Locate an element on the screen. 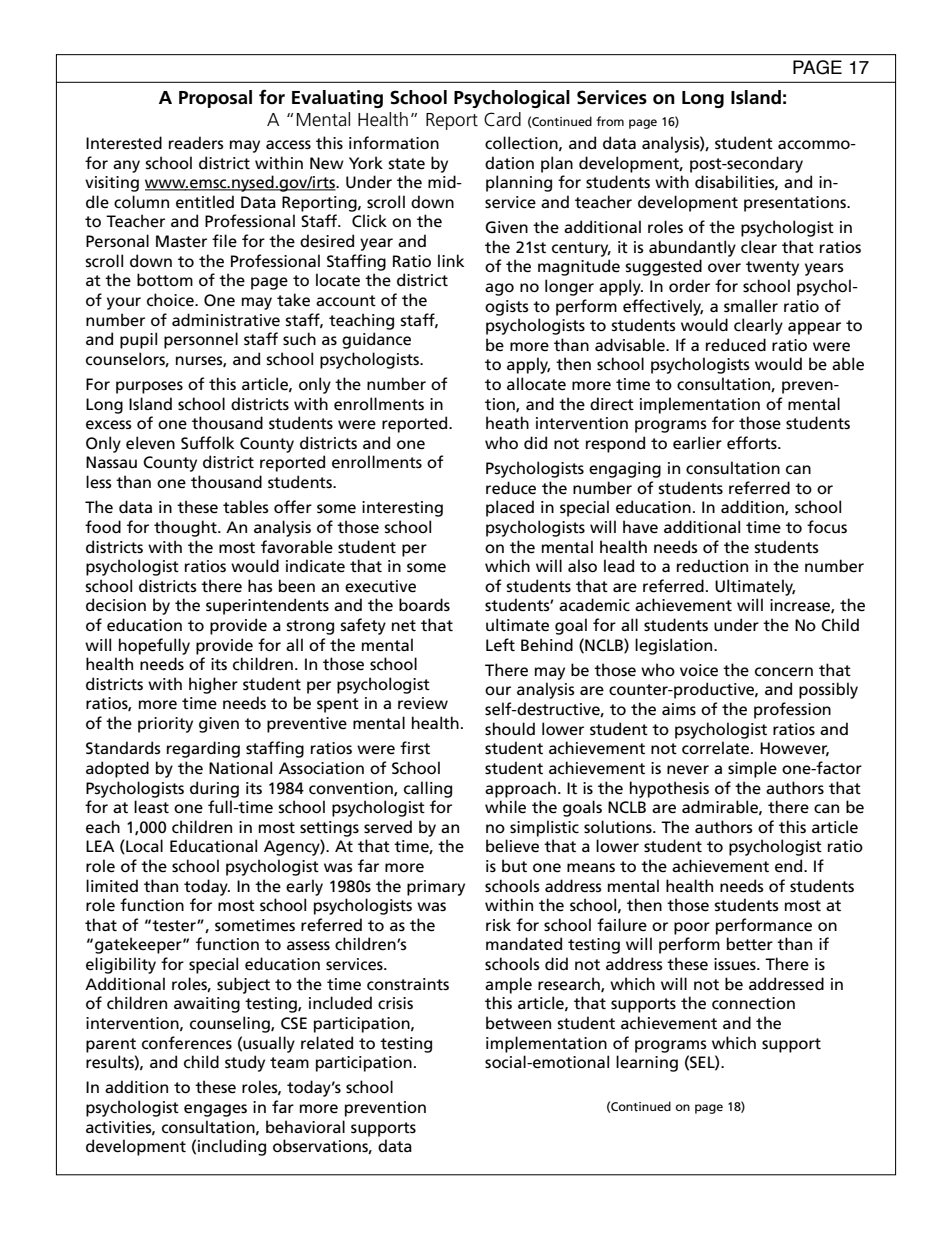  from is located at coordinates (610, 121).
